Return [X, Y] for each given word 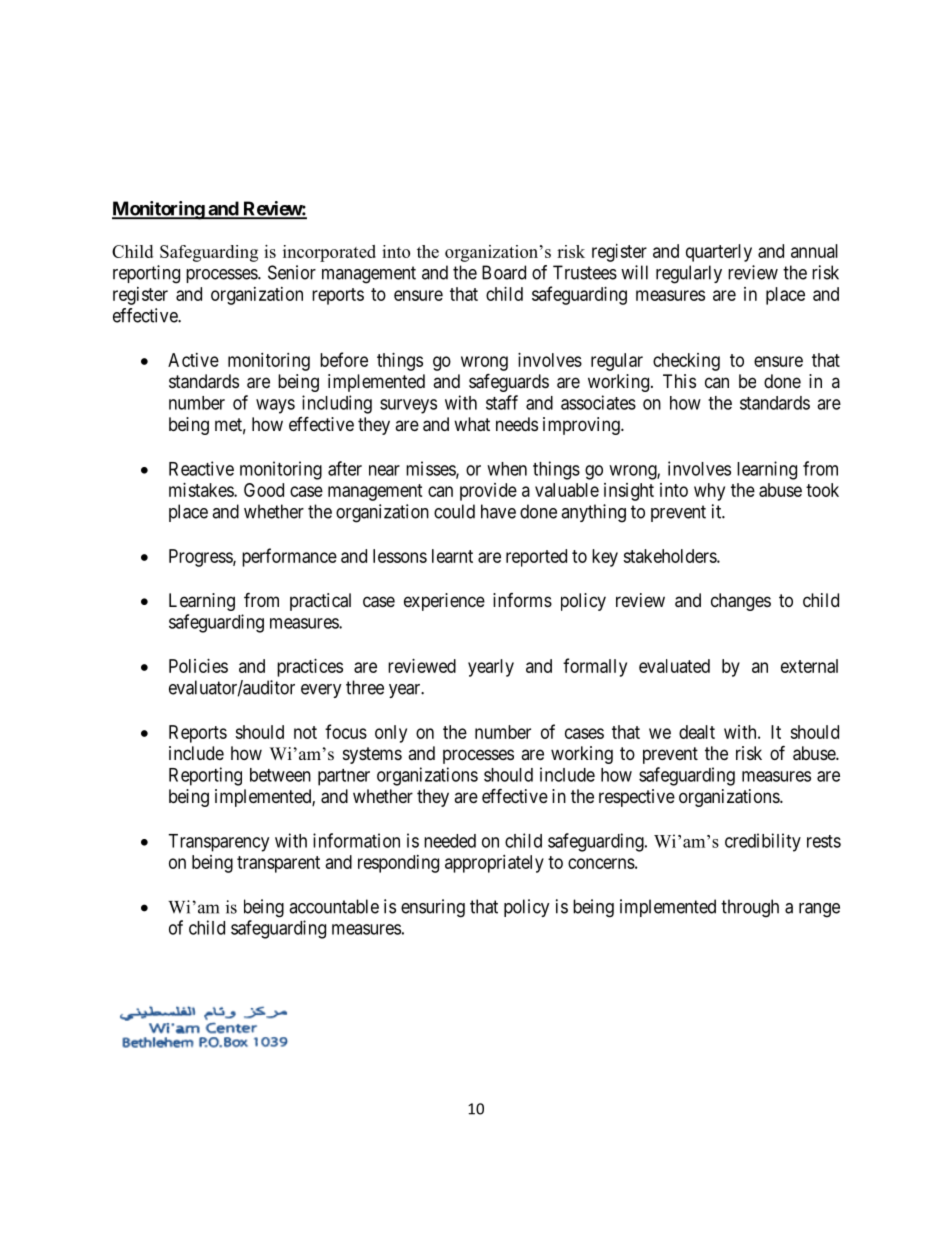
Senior [292, 272]
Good [264, 490]
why [709, 492]
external [809, 666]
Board [504, 272]
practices [310, 668]
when [507, 469]
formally [595, 667]
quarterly [719, 253]
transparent [278, 864]
